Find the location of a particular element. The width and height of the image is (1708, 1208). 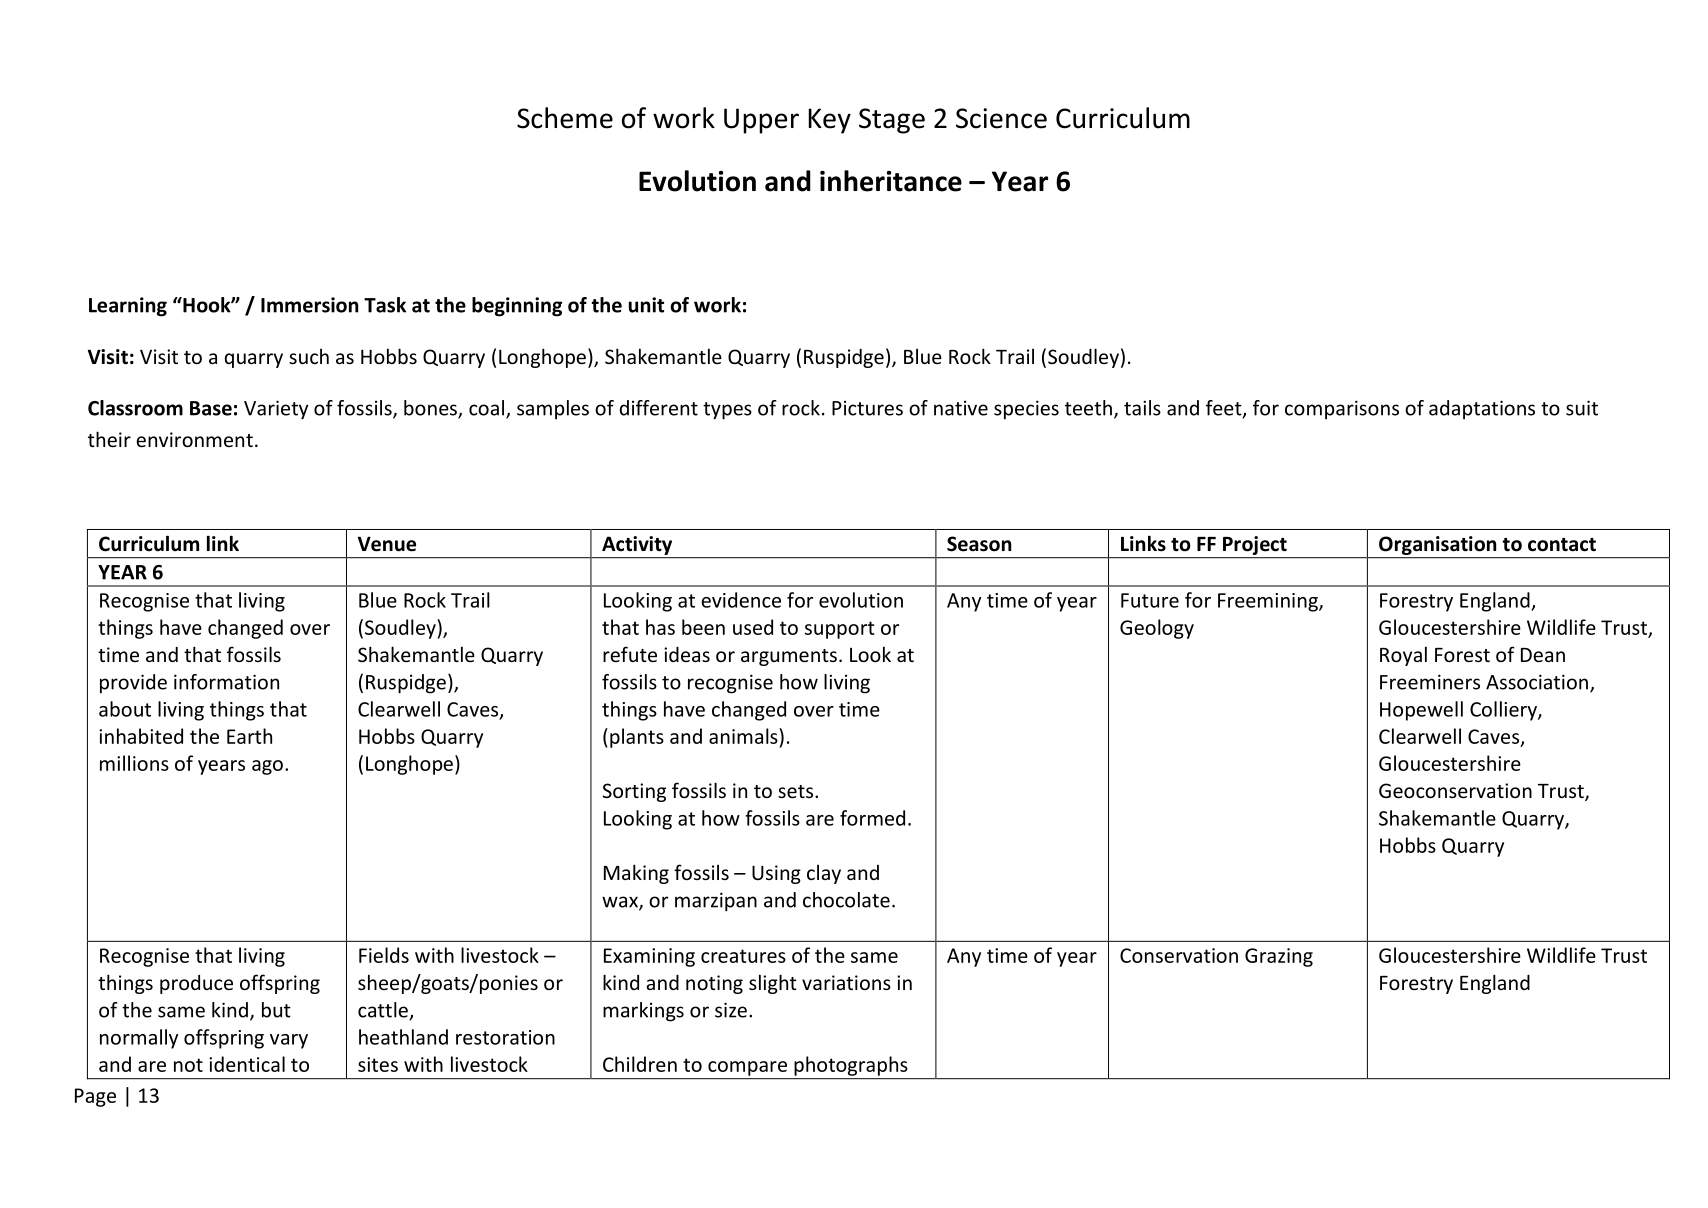

Science is located at coordinates (1001, 118).
